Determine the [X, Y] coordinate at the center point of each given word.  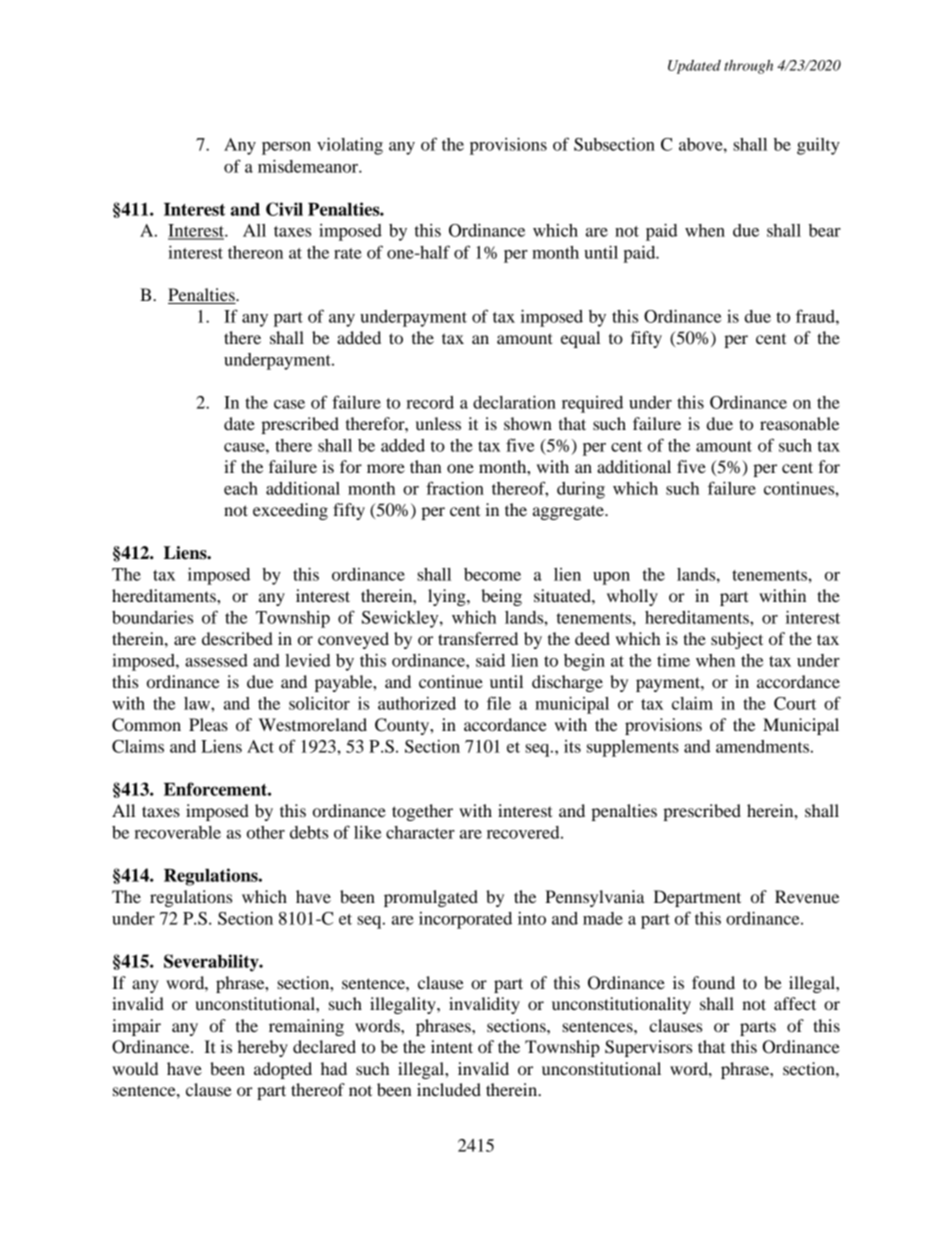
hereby [263, 1048]
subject [737, 640]
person [286, 148]
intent [452, 1046]
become [492, 574]
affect [795, 1003]
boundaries [152, 617]
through [748, 67]
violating [350, 146]
